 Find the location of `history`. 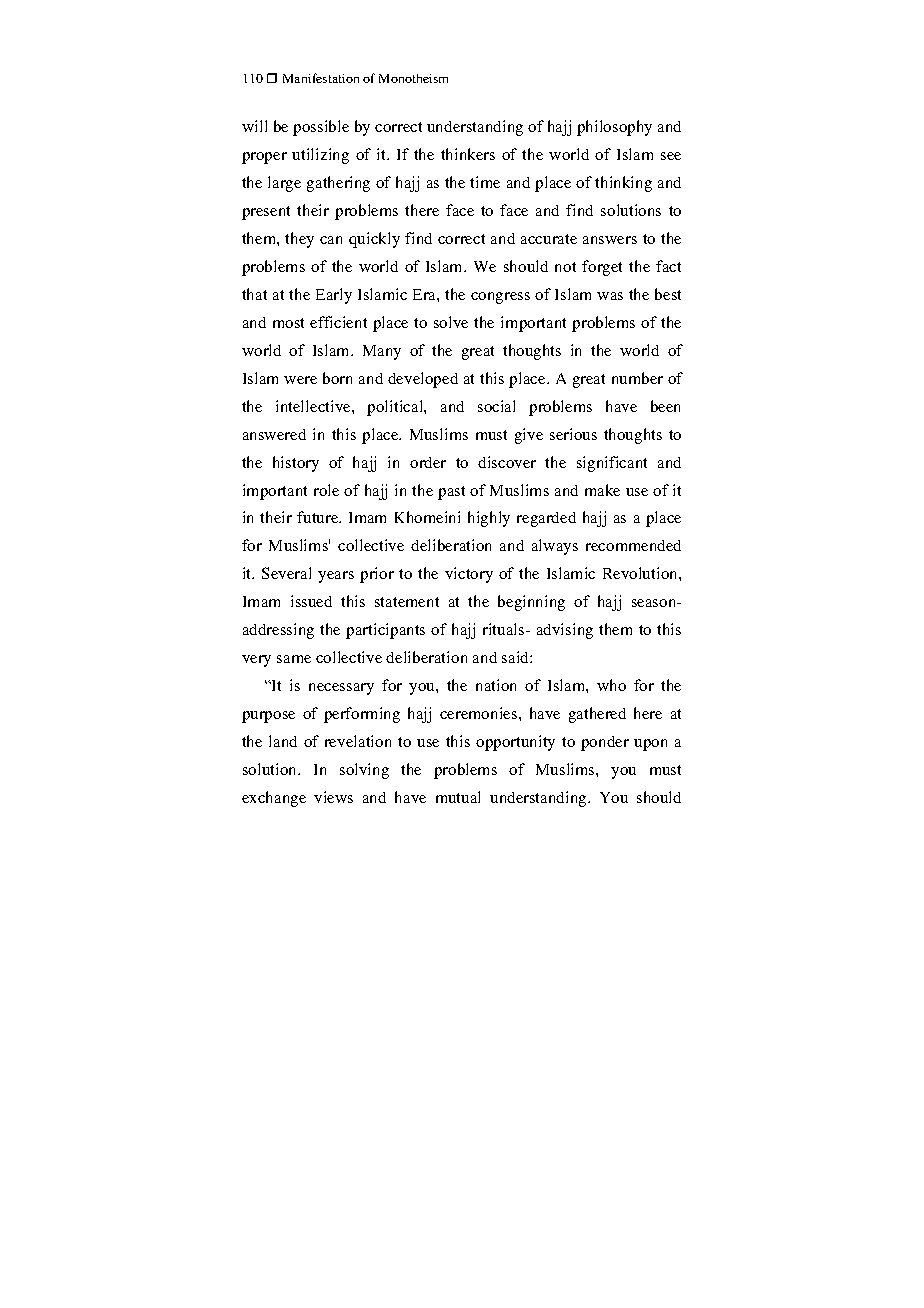

history is located at coordinates (296, 464).
